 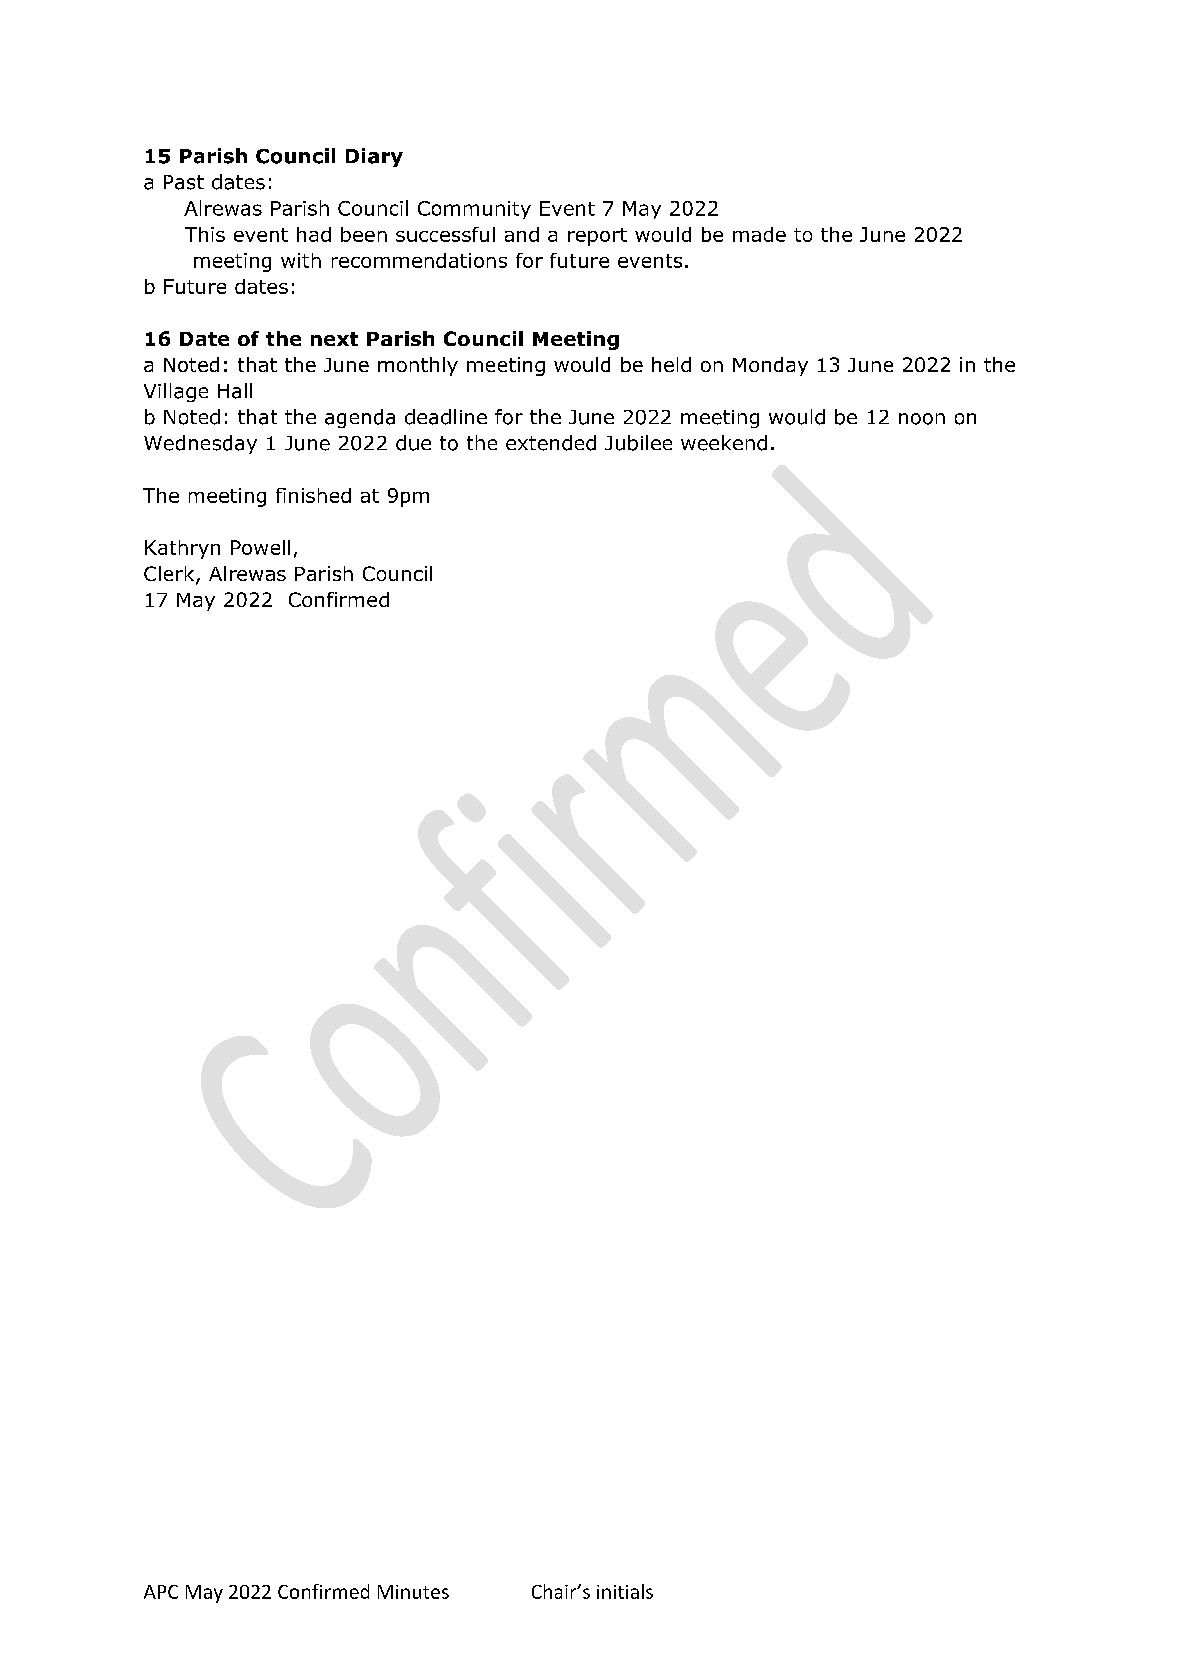 What do you see at coordinates (205, 234) in the image?
I see `This` at bounding box center [205, 234].
